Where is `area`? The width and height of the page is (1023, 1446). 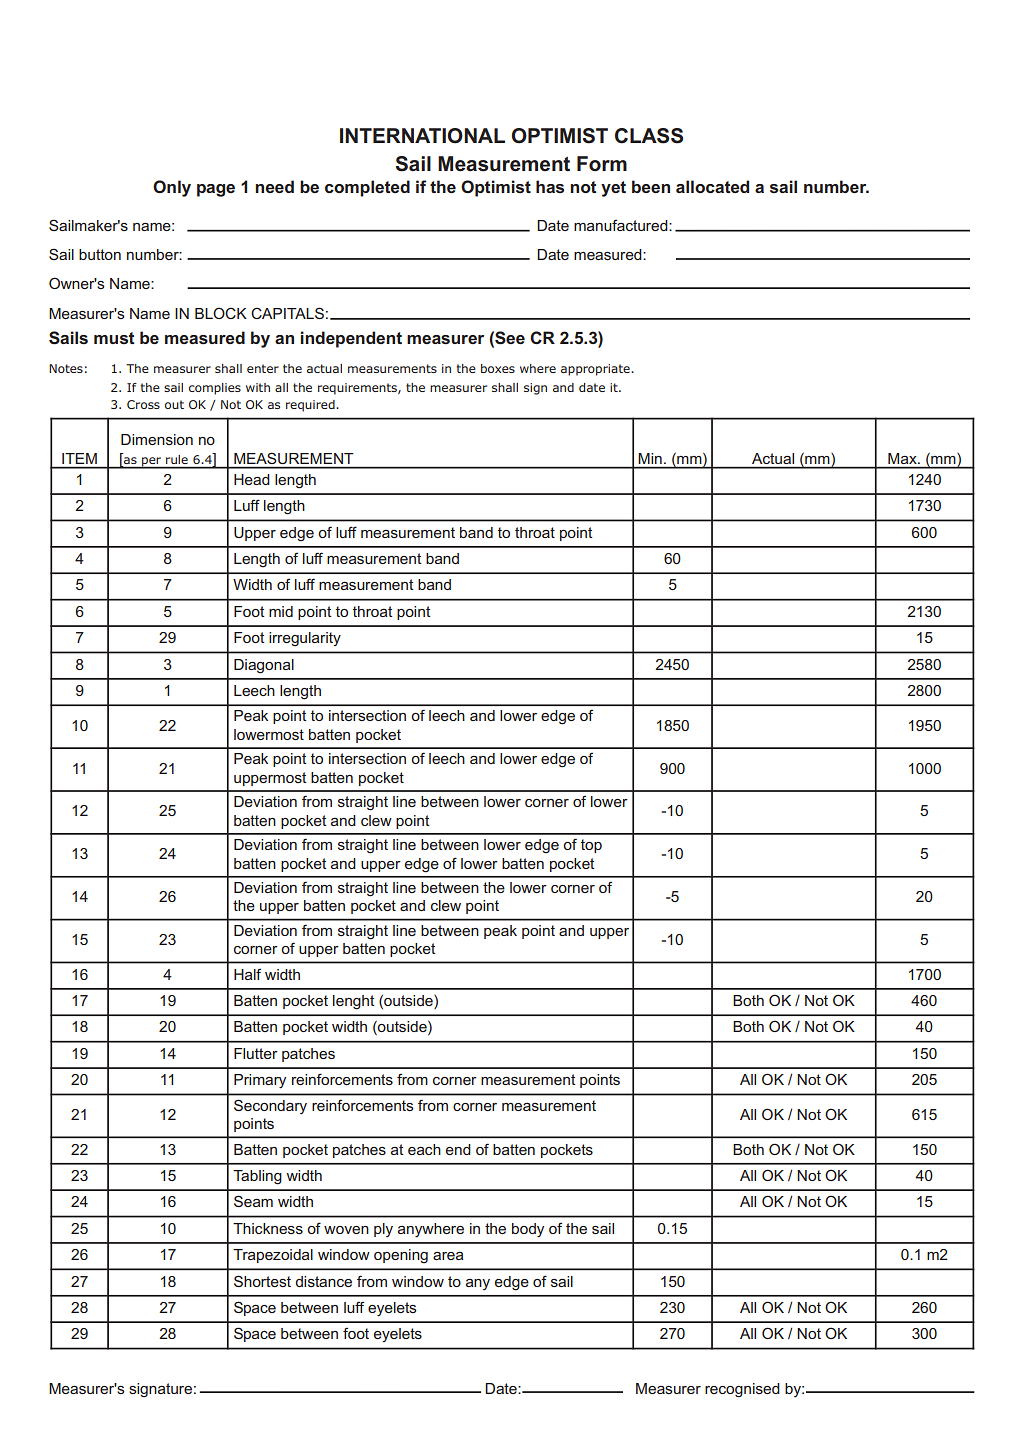
area is located at coordinates (448, 1256).
